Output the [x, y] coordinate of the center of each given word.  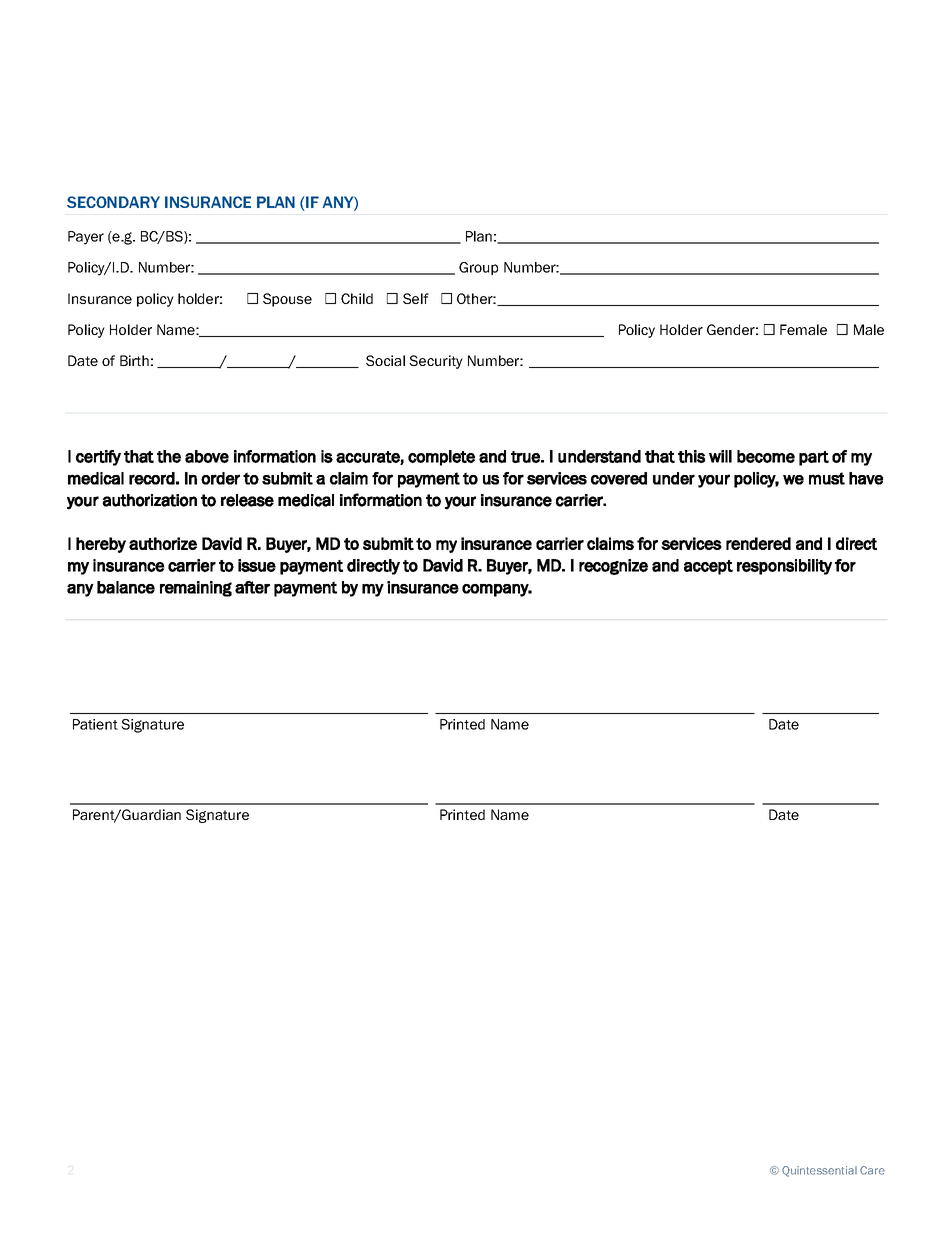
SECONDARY [113, 202]
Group [478, 268]
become [766, 456]
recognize [613, 567]
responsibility [784, 567]
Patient [95, 724]
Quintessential [819, 1171]
